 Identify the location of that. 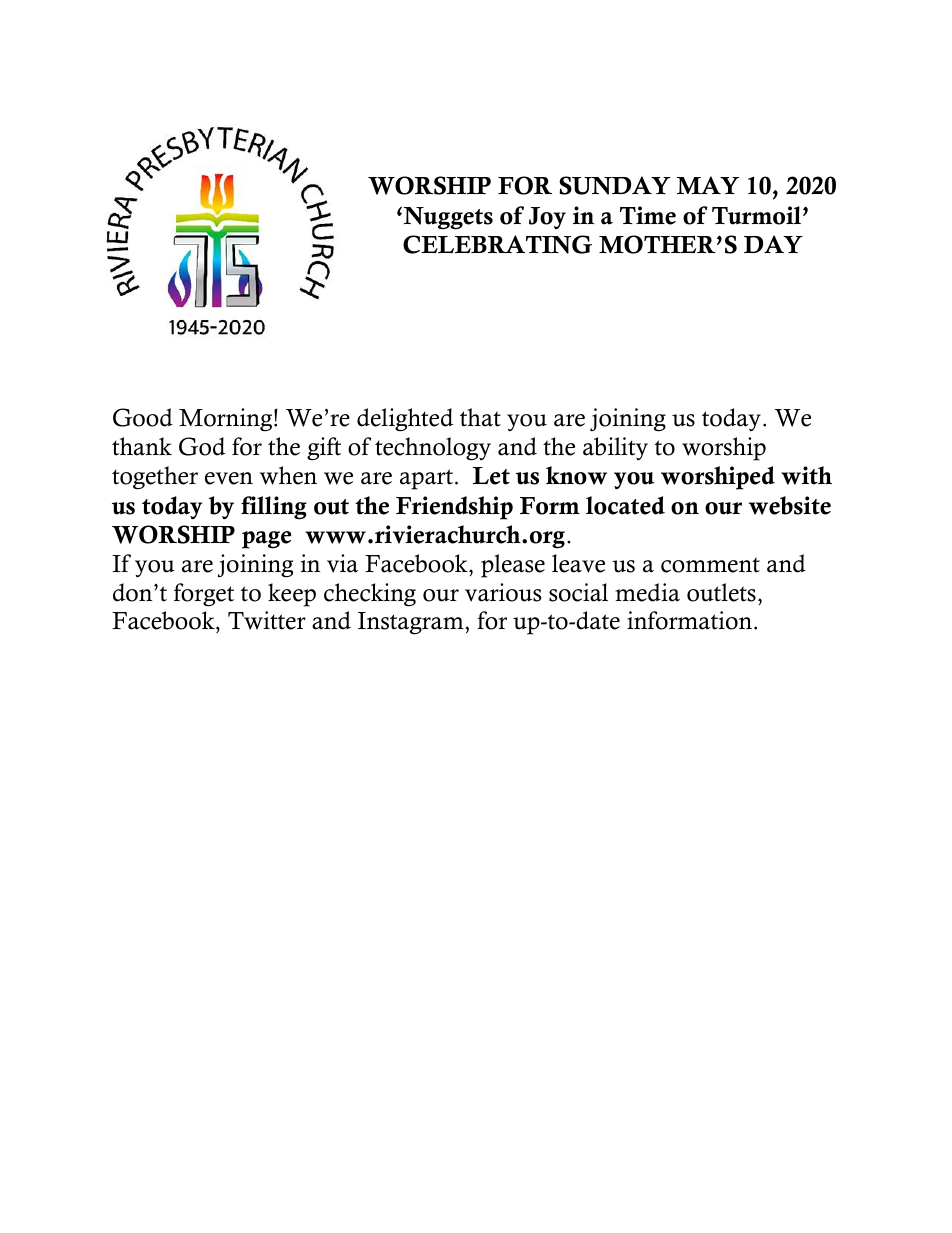
(480, 417).
